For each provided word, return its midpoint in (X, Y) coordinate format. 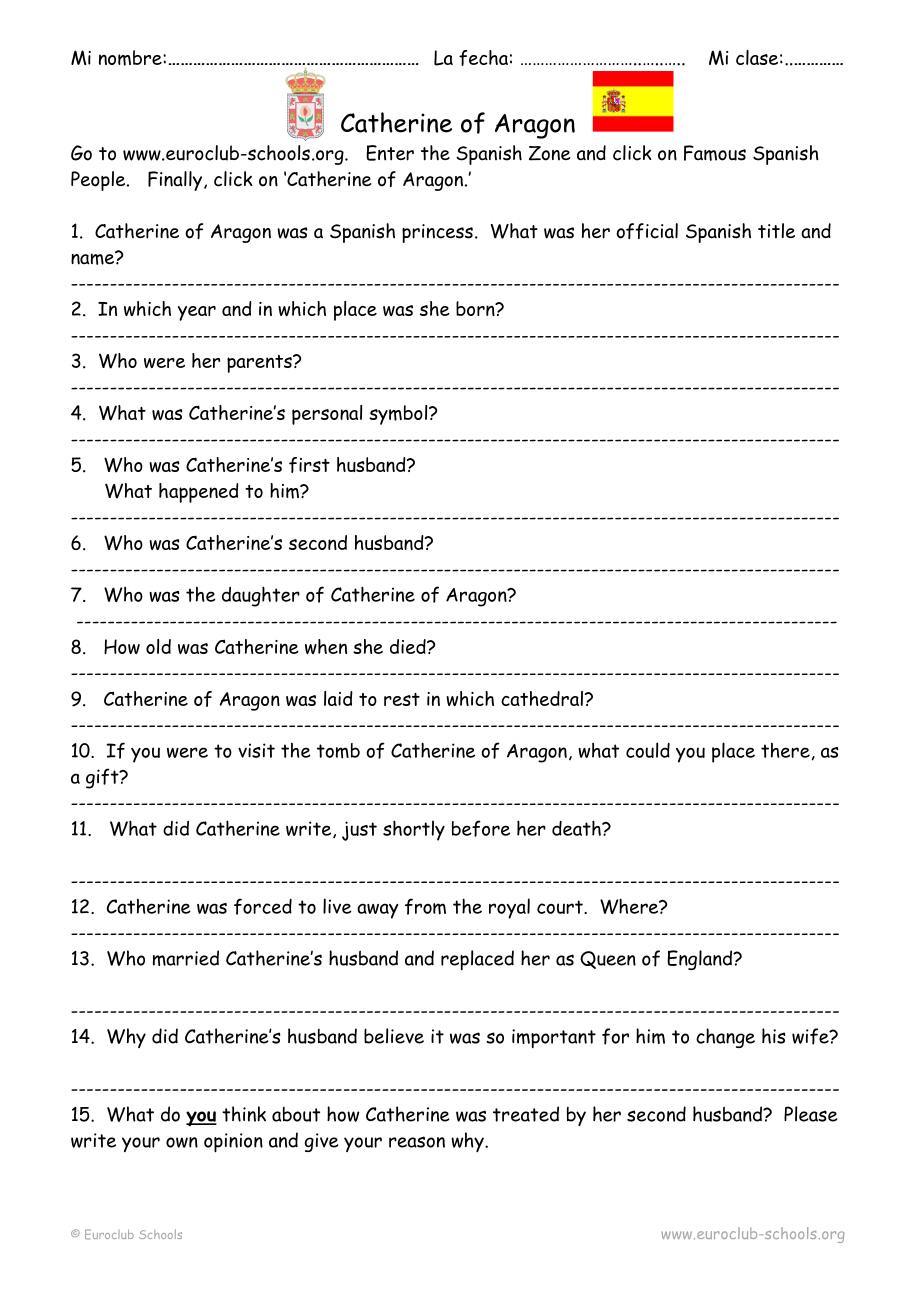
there (785, 750)
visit (256, 750)
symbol (399, 415)
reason (417, 1142)
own (182, 1142)
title (776, 230)
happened (199, 493)
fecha (483, 58)
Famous (715, 153)
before (481, 828)
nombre (131, 58)
